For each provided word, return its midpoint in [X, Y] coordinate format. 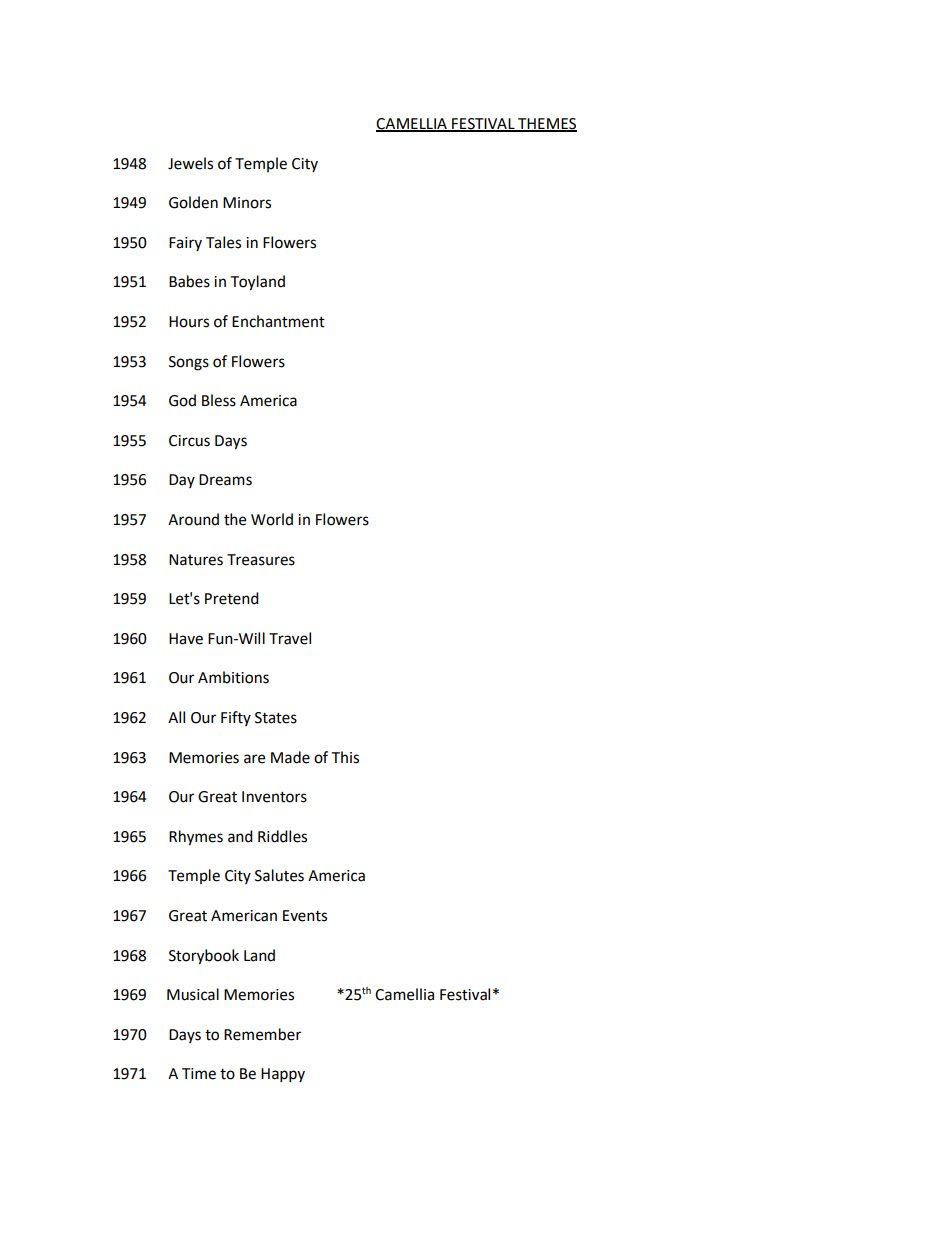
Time [199, 1074]
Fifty [236, 718]
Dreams [225, 480]
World [272, 519]
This [345, 757]
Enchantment [278, 321]
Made [290, 757]
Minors [247, 203]
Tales [223, 242]
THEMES [546, 125]
